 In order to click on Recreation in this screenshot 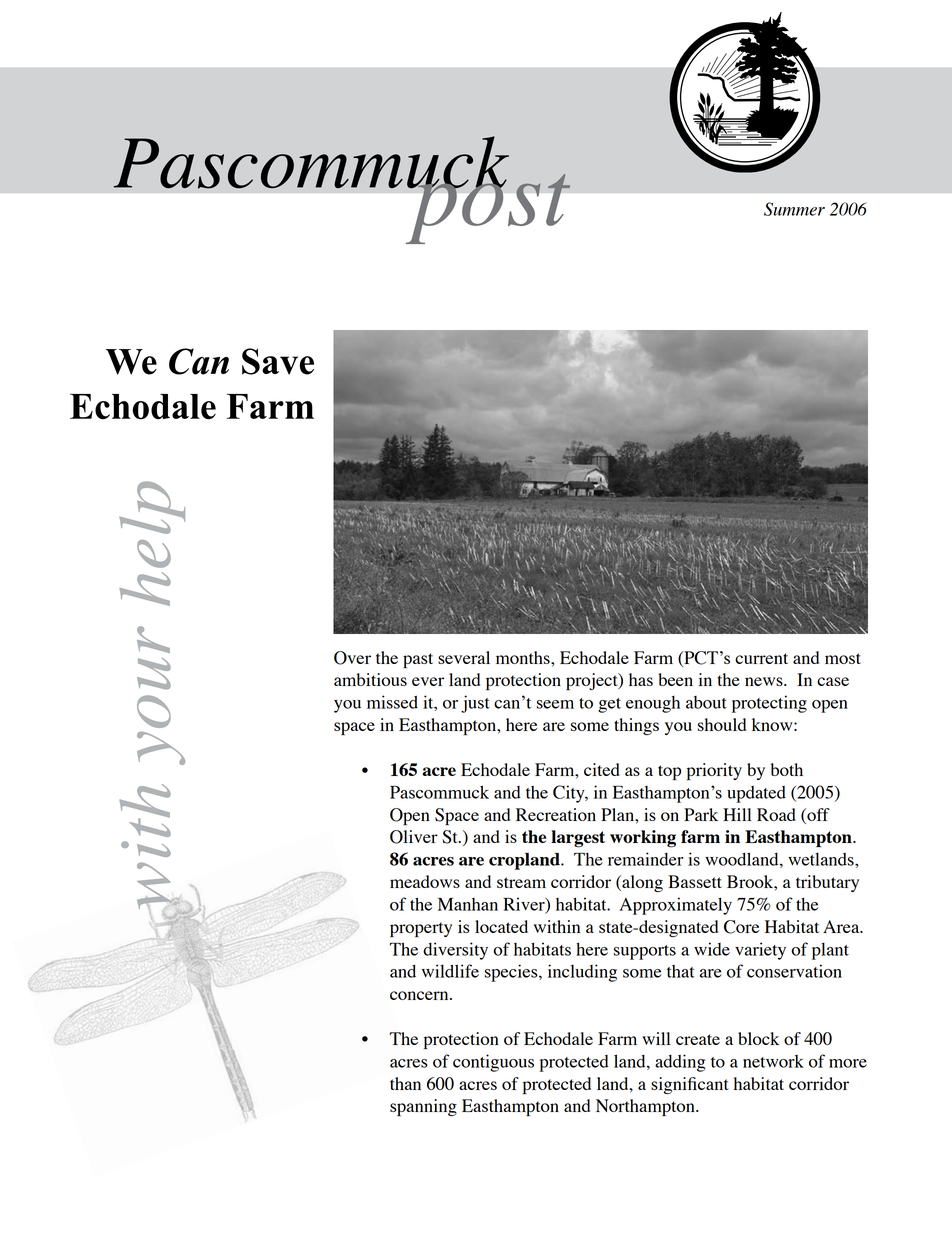, I will do `click(556, 814)`.
